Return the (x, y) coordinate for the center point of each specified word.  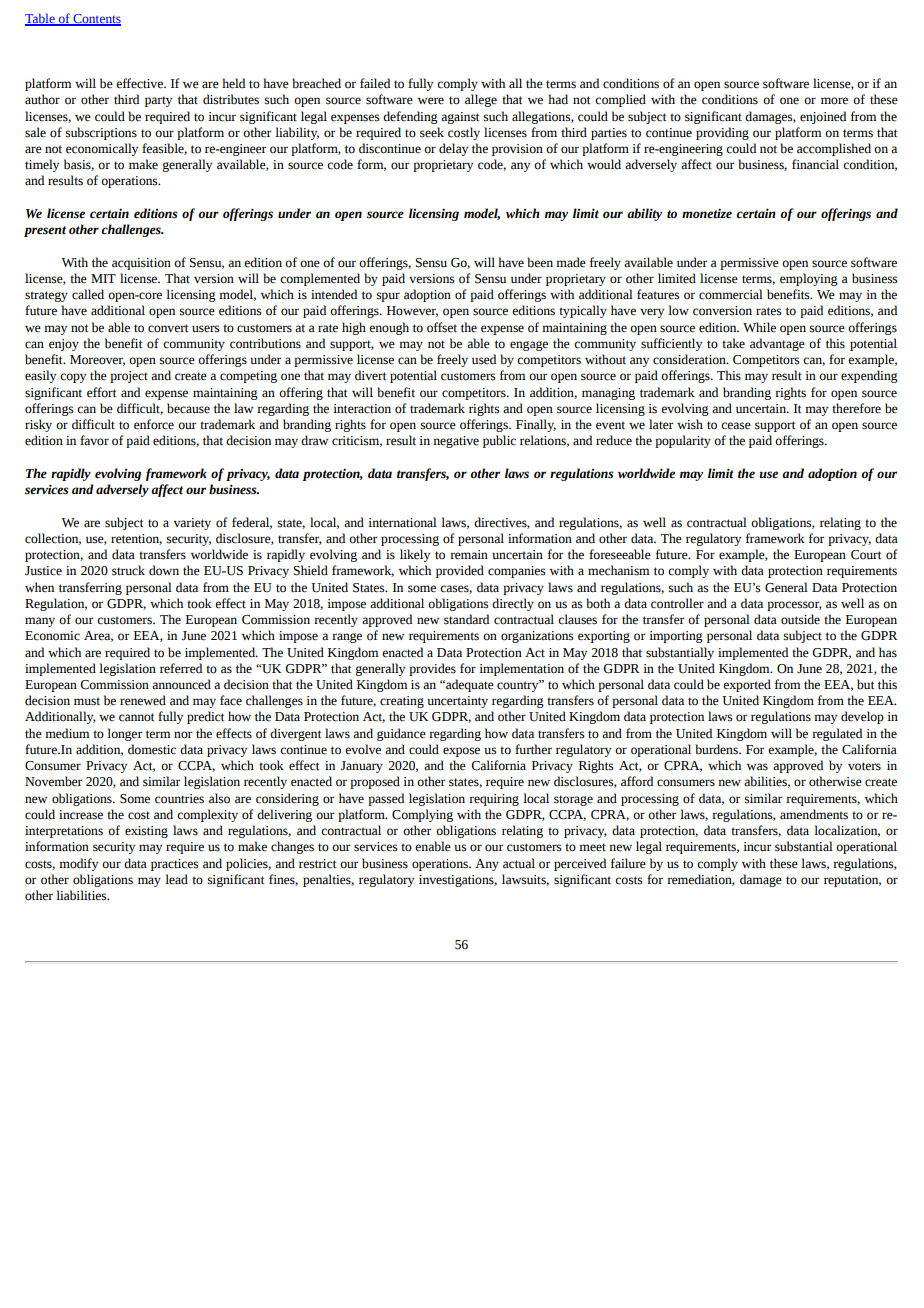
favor (94, 440)
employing (809, 279)
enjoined (823, 117)
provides (432, 669)
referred (181, 668)
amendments (814, 814)
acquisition (141, 264)
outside (800, 619)
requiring (494, 800)
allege (481, 100)
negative (456, 442)
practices (175, 865)
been (540, 262)
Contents (96, 20)
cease (736, 426)
